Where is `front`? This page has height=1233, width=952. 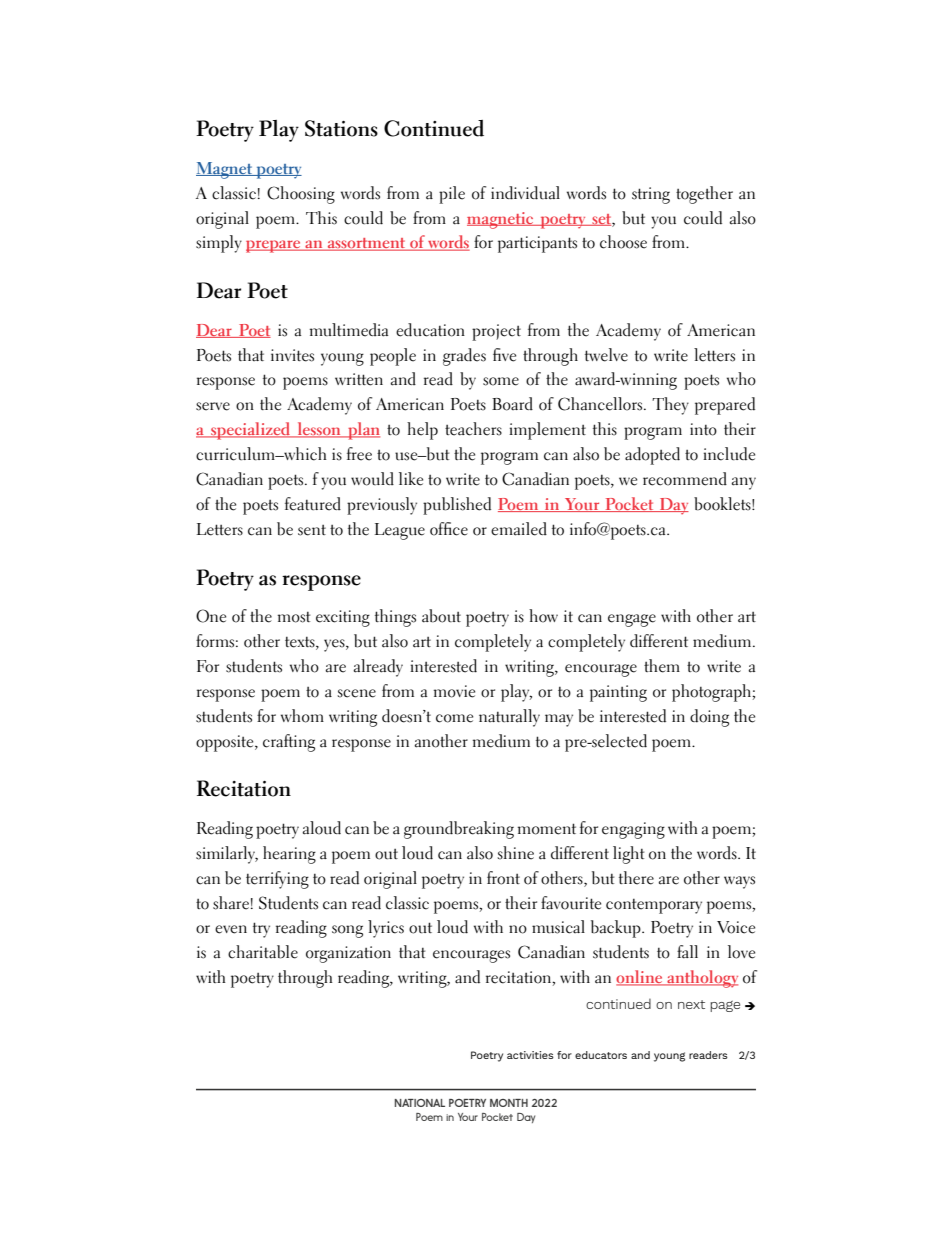 front is located at coordinates (503, 878).
